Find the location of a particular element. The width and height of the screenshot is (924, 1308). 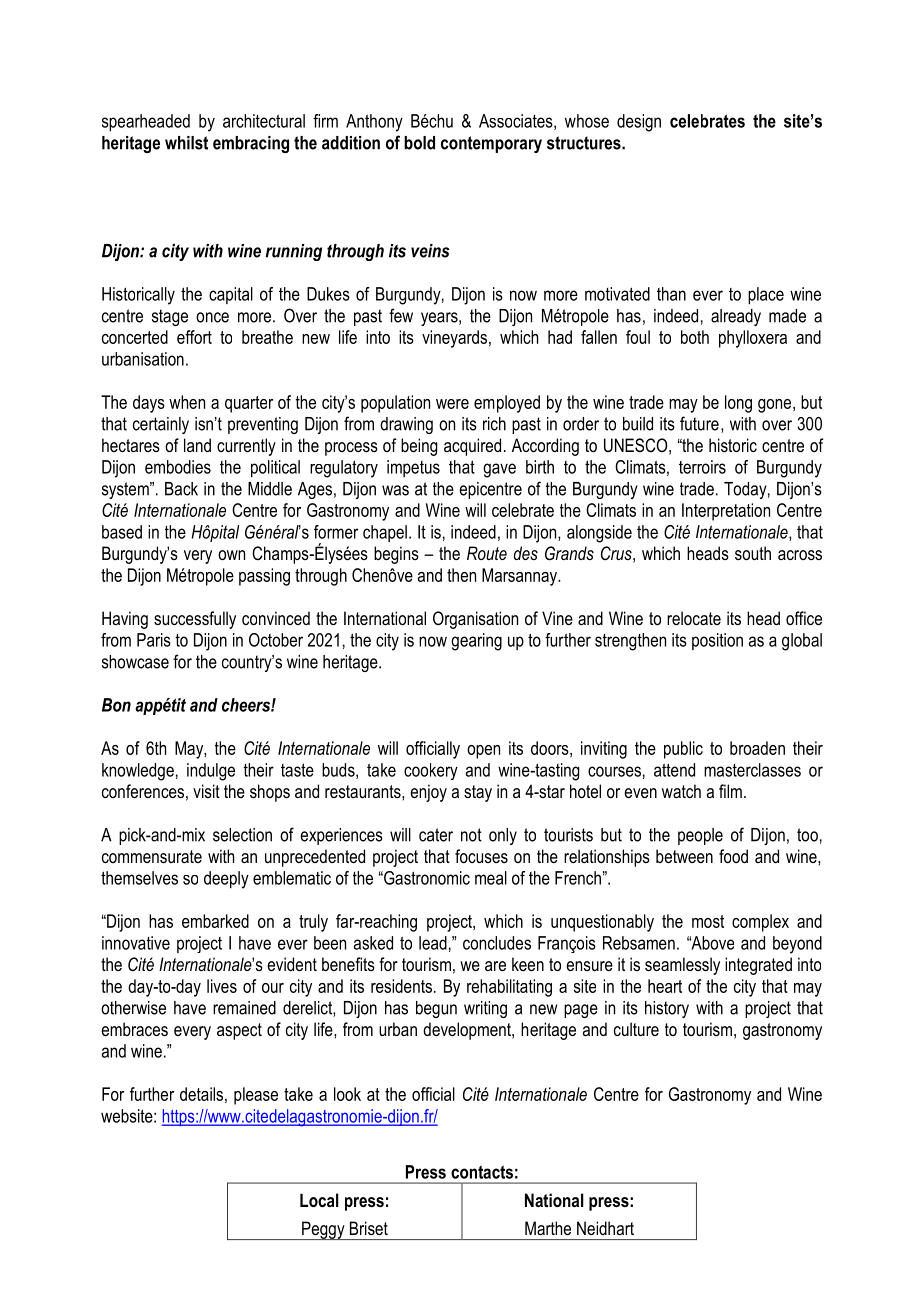

whilst is located at coordinates (186, 143).
